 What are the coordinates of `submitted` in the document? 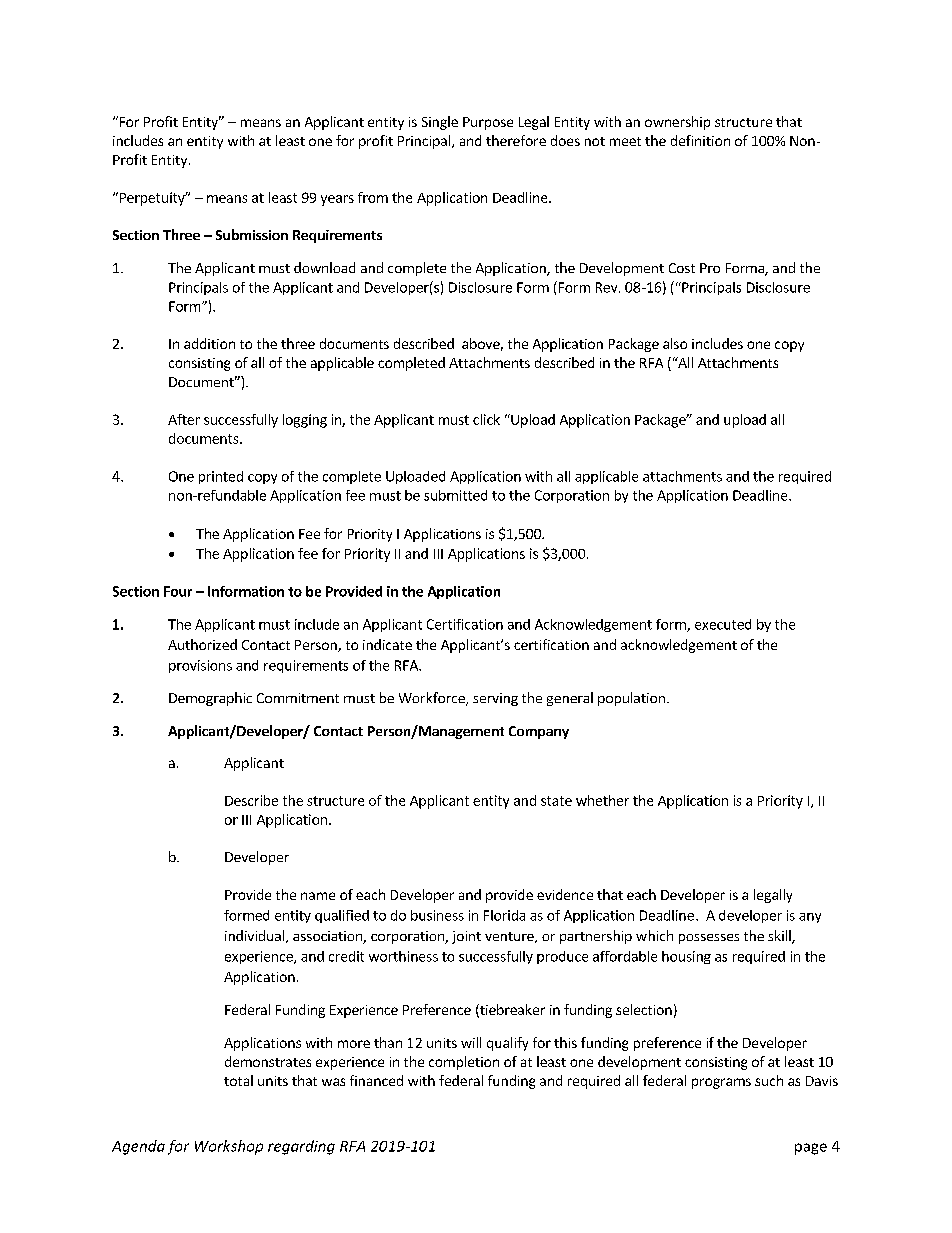 It's located at (455, 495).
